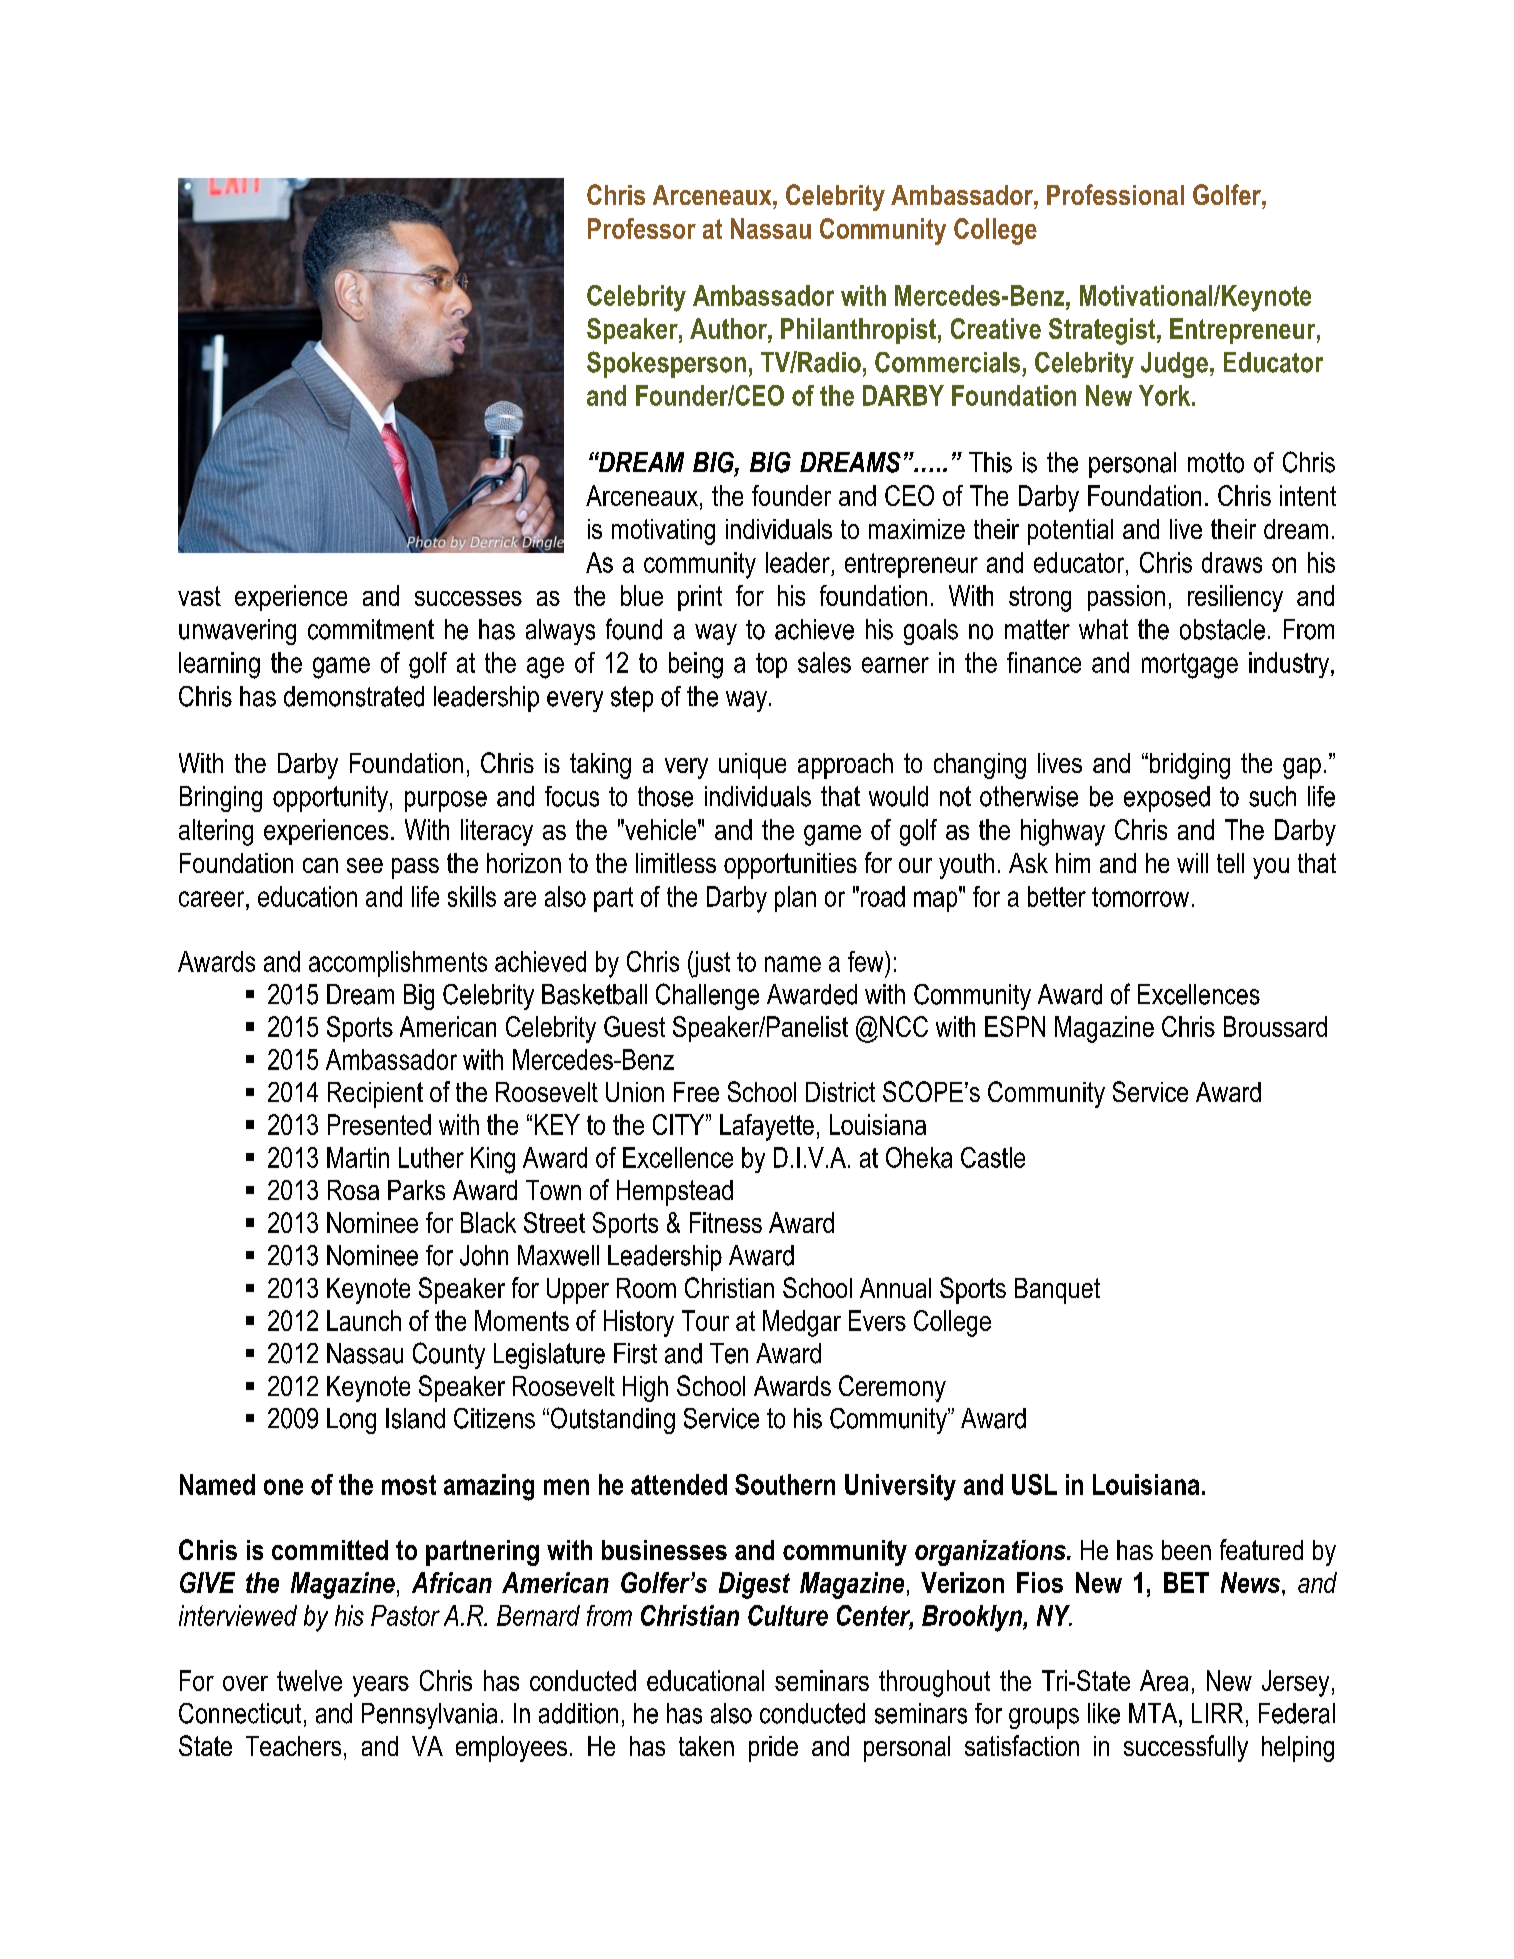  I want to click on Professional, so click(1115, 194).
